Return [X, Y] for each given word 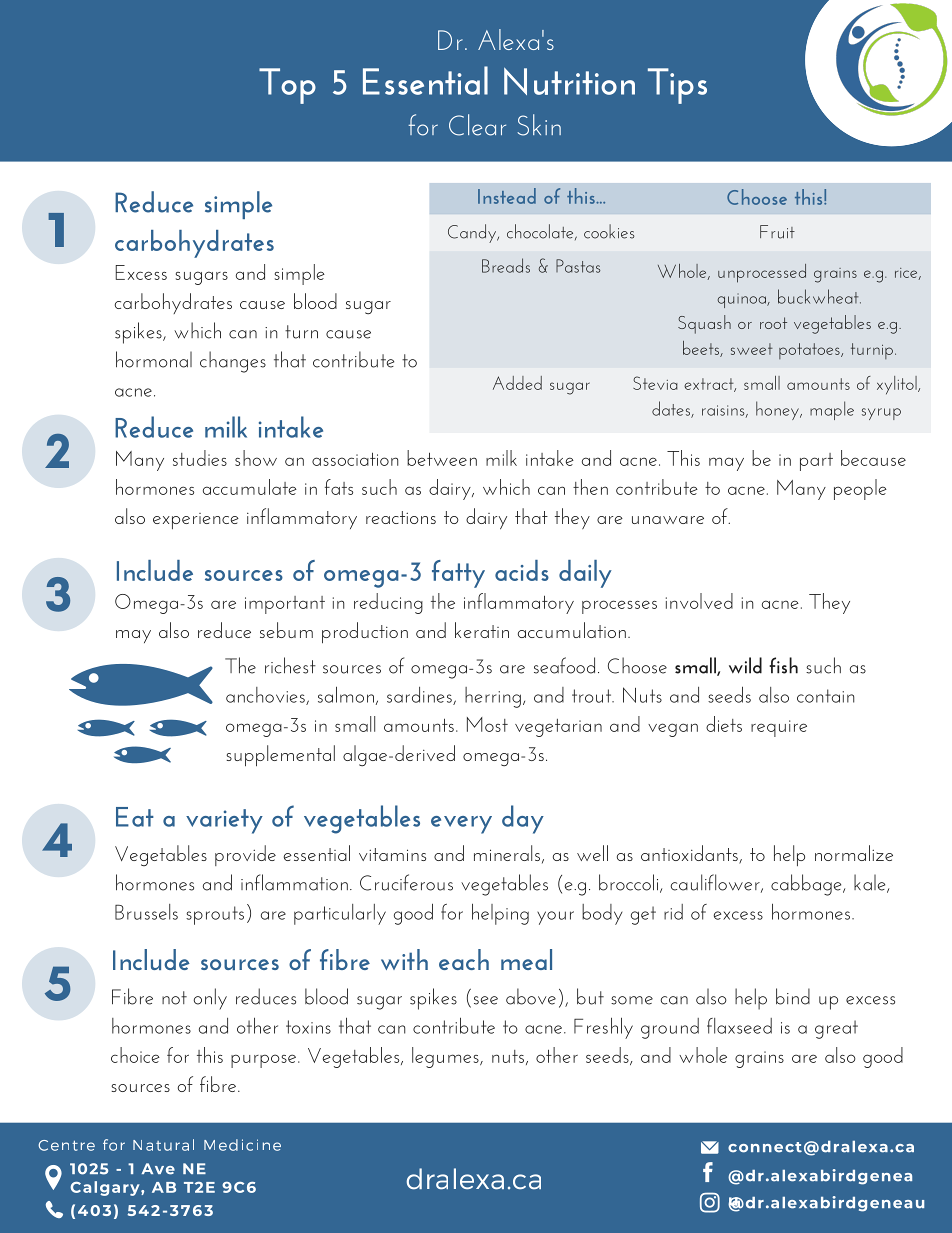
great [836, 1029]
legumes [446, 1057]
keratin [482, 630]
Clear [477, 125]
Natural [163, 1145]
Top [287, 86]
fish [783, 665]
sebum [286, 630]
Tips [677, 86]
